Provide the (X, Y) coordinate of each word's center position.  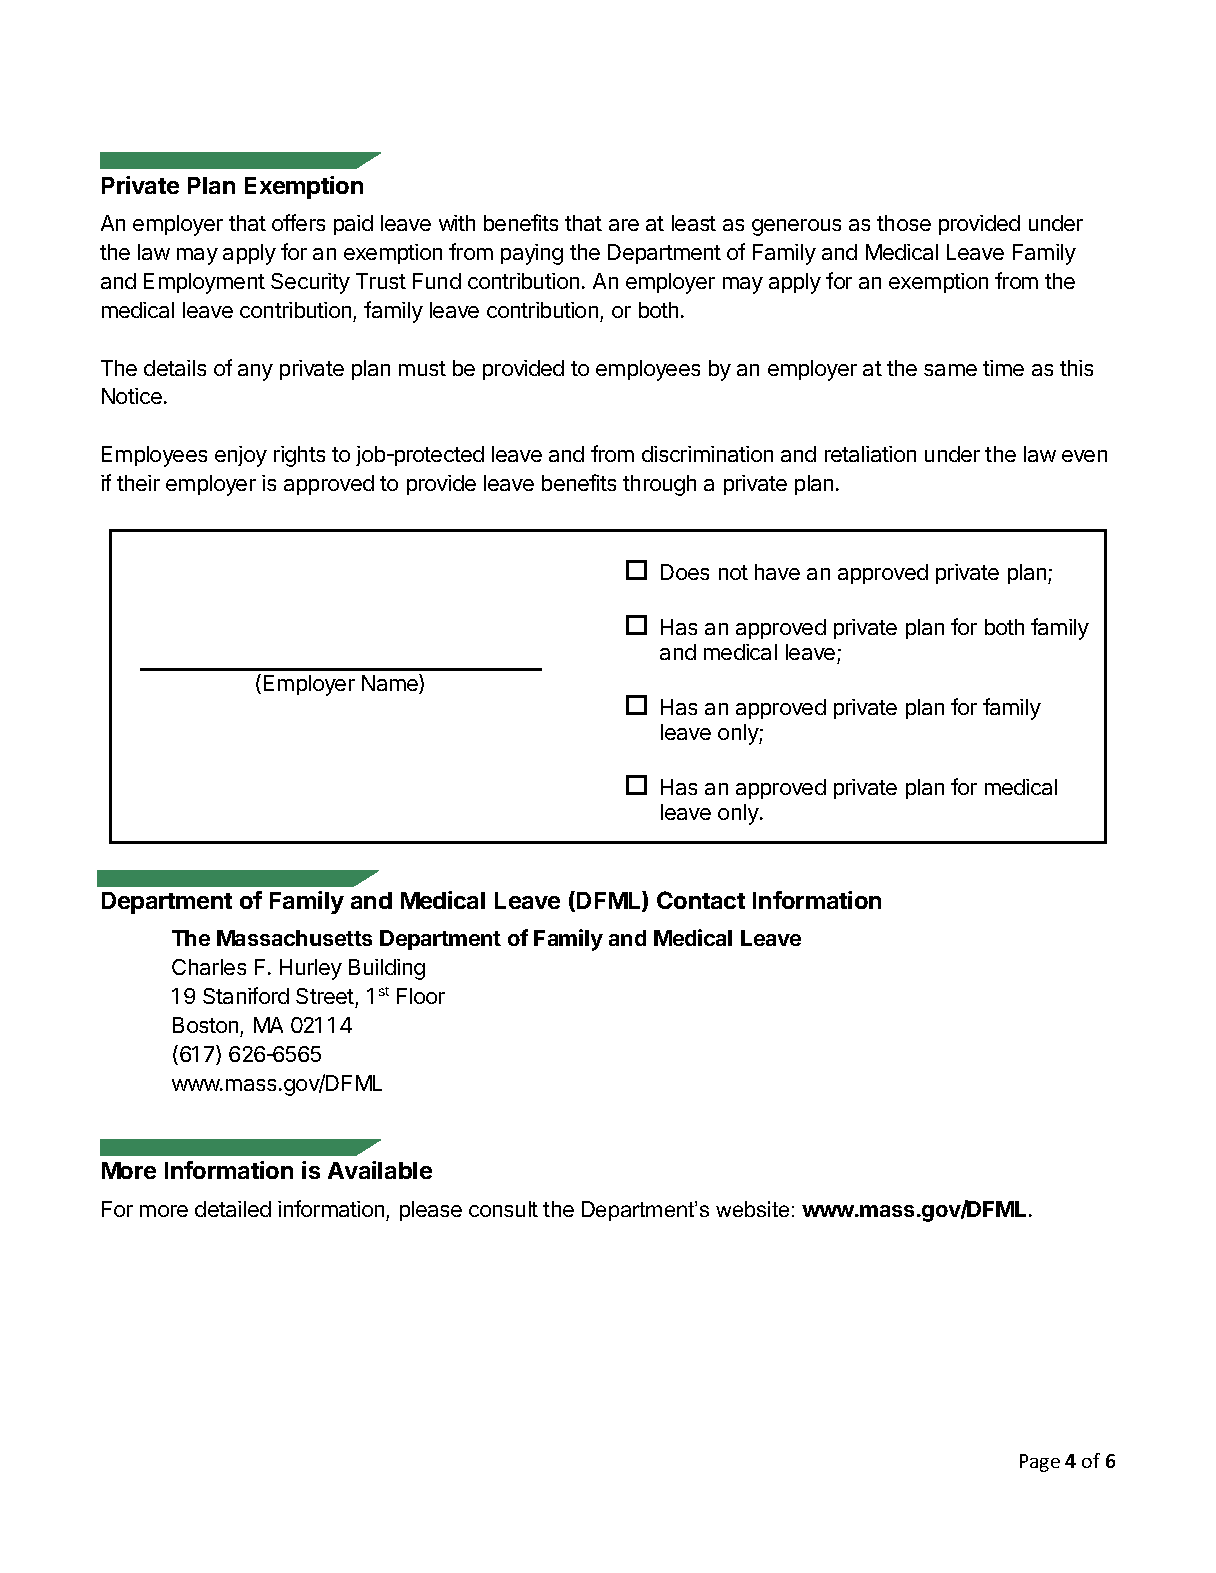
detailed (233, 1209)
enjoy (241, 456)
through (659, 485)
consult (503, 1209)
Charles (209, 967)
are (624, 225)
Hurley (311, 969)
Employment (204, 283)
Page (1040, 1463)
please (431, 1211)
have (777, 572)
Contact (701, 900)
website (752, 1209)
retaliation (870, 454)
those (904, 223)
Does (685, 572)
